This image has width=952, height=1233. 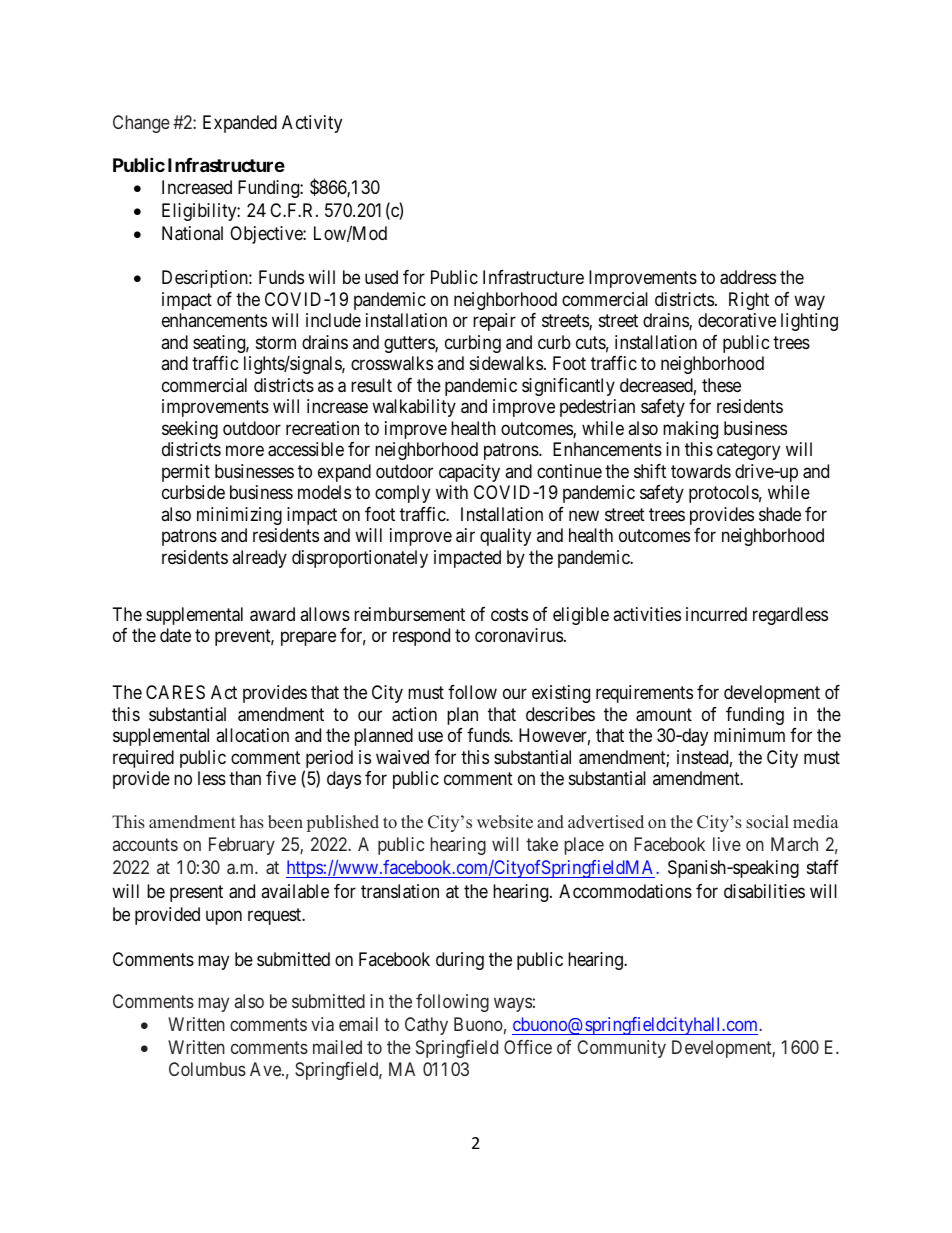 What do you see at coordinates (748, 277) in the image?
I see `address` at bounding box center [748, 277].
